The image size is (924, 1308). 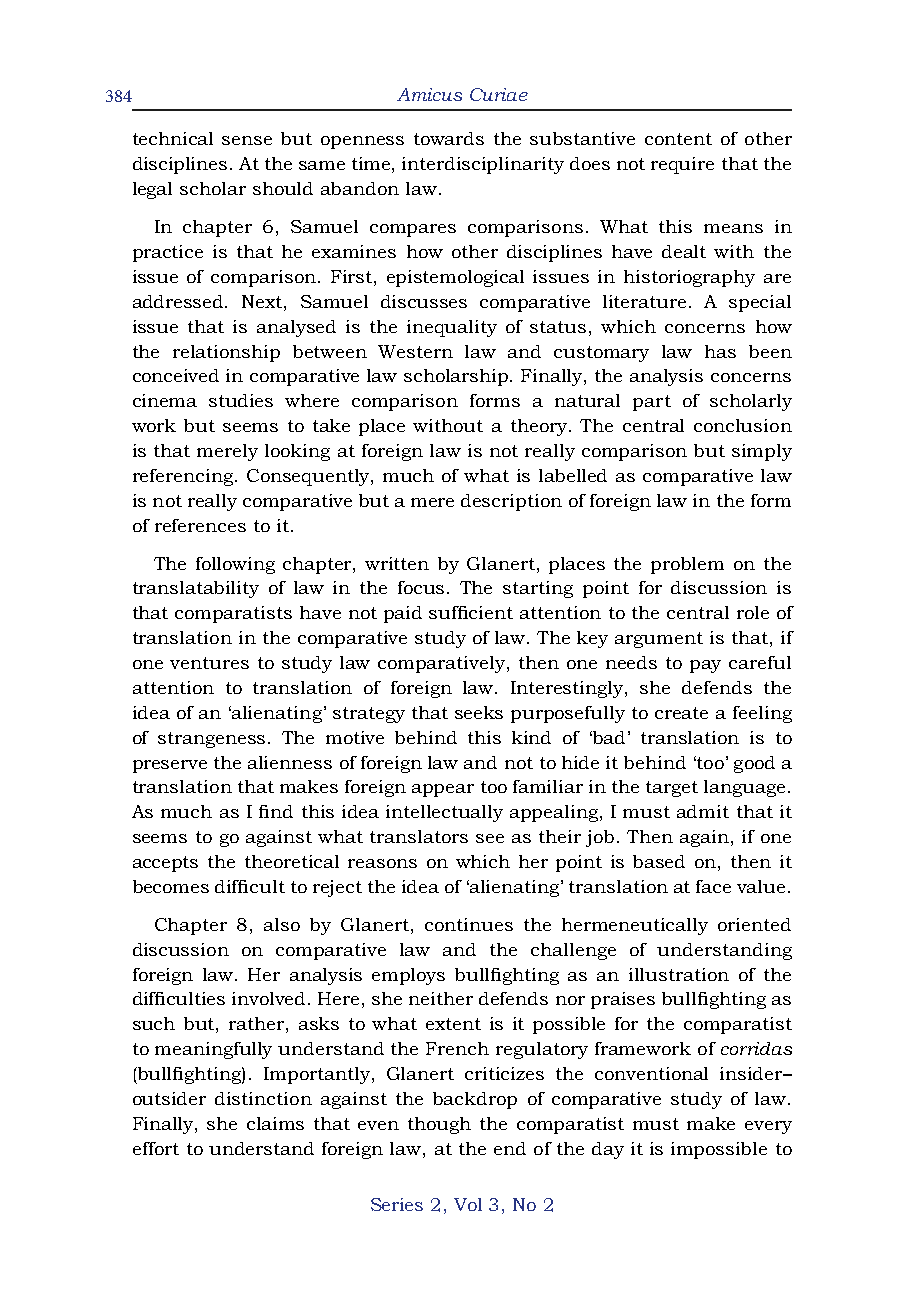 What do you see at coordinates (469, 924) in the screenshot?
I see `continues` at bounding box center [469, 924].
